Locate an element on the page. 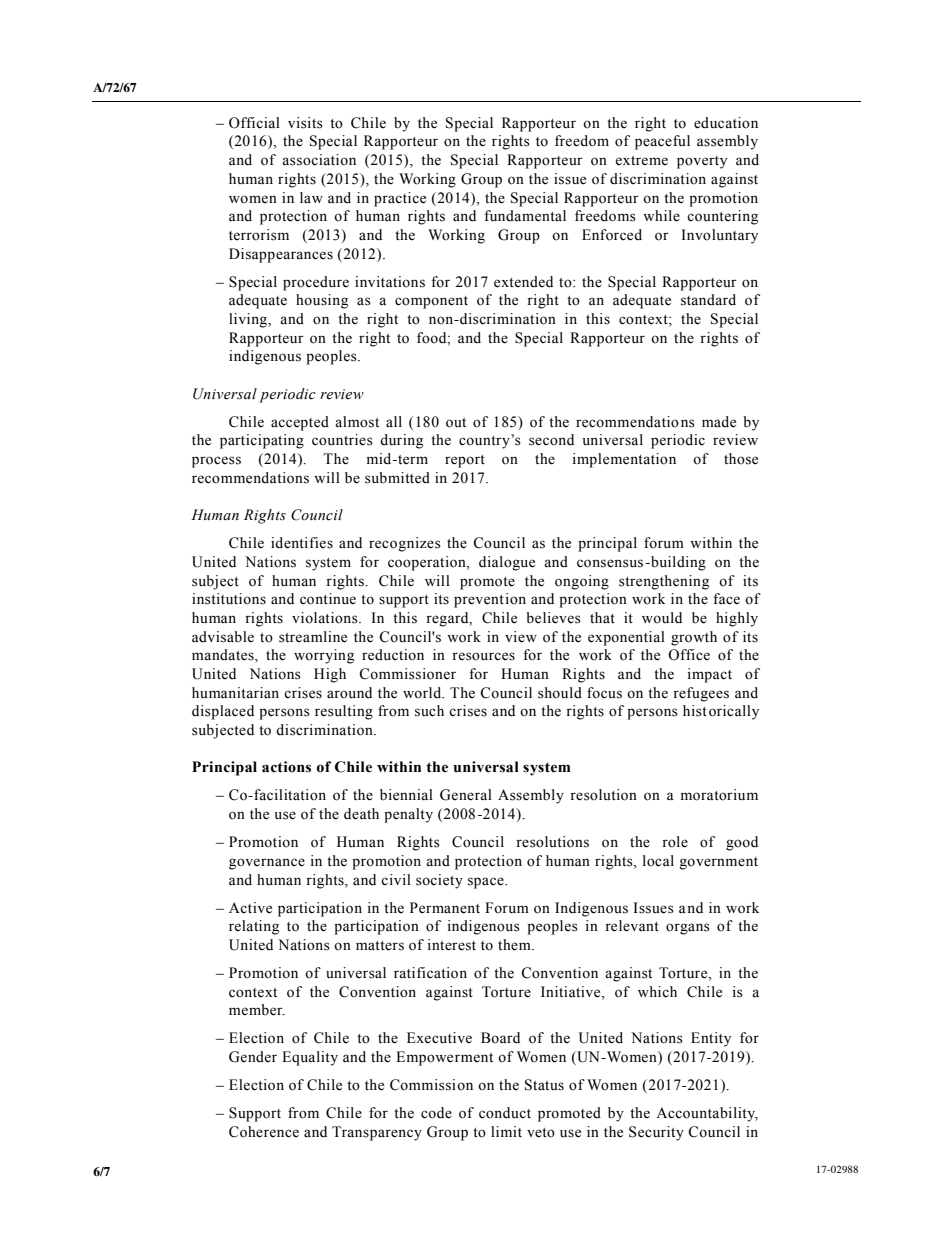 This document has height=1233, width=952. report is located at coordinates (465, 461).
